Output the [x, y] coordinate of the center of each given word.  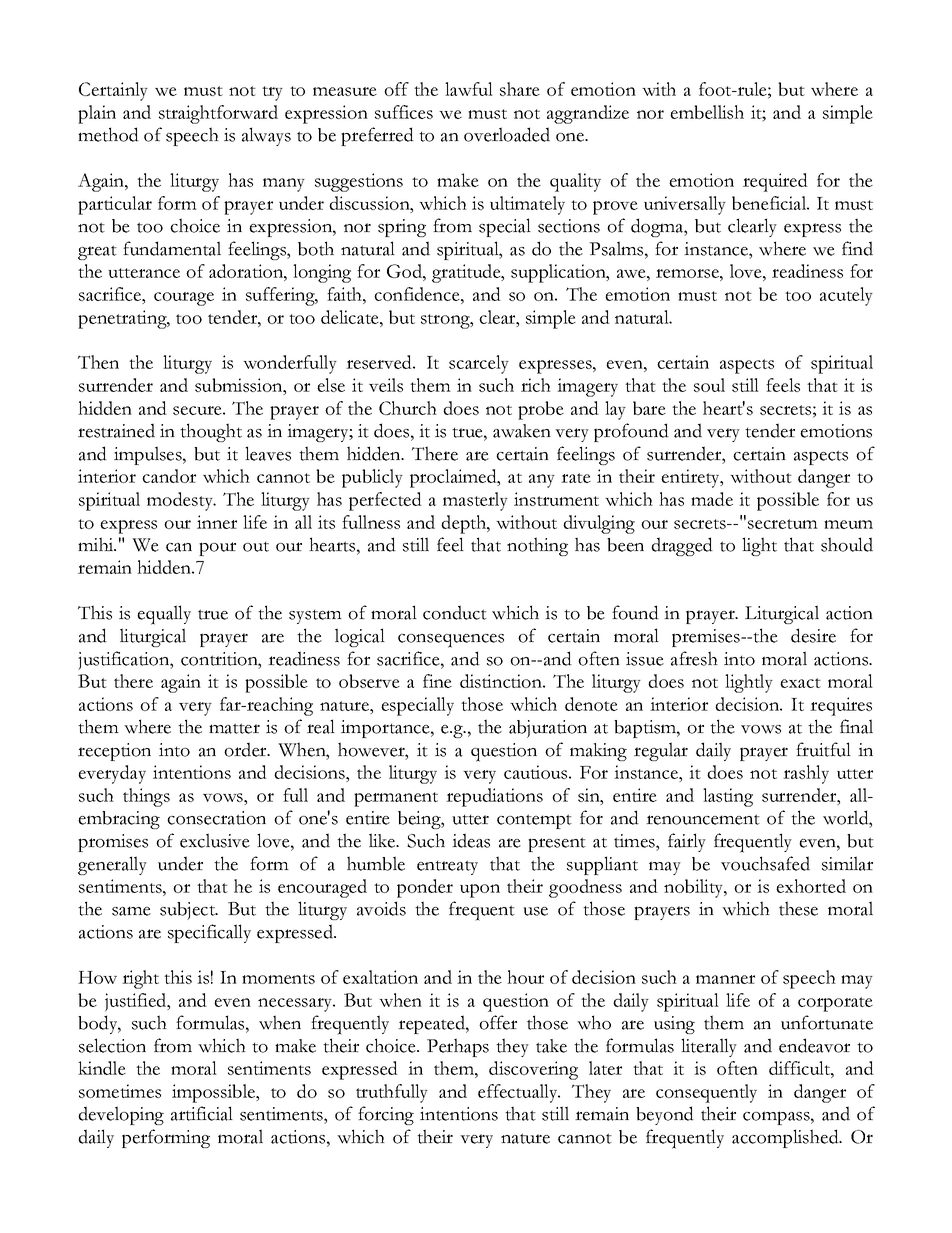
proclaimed [454, 478]
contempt [534, 821]
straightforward [218, 114]
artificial [202, 1113]
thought [211, 432]
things [146, 797]
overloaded [507, 134]
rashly [806, 774]
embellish [707, 112]
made [712, 499]
